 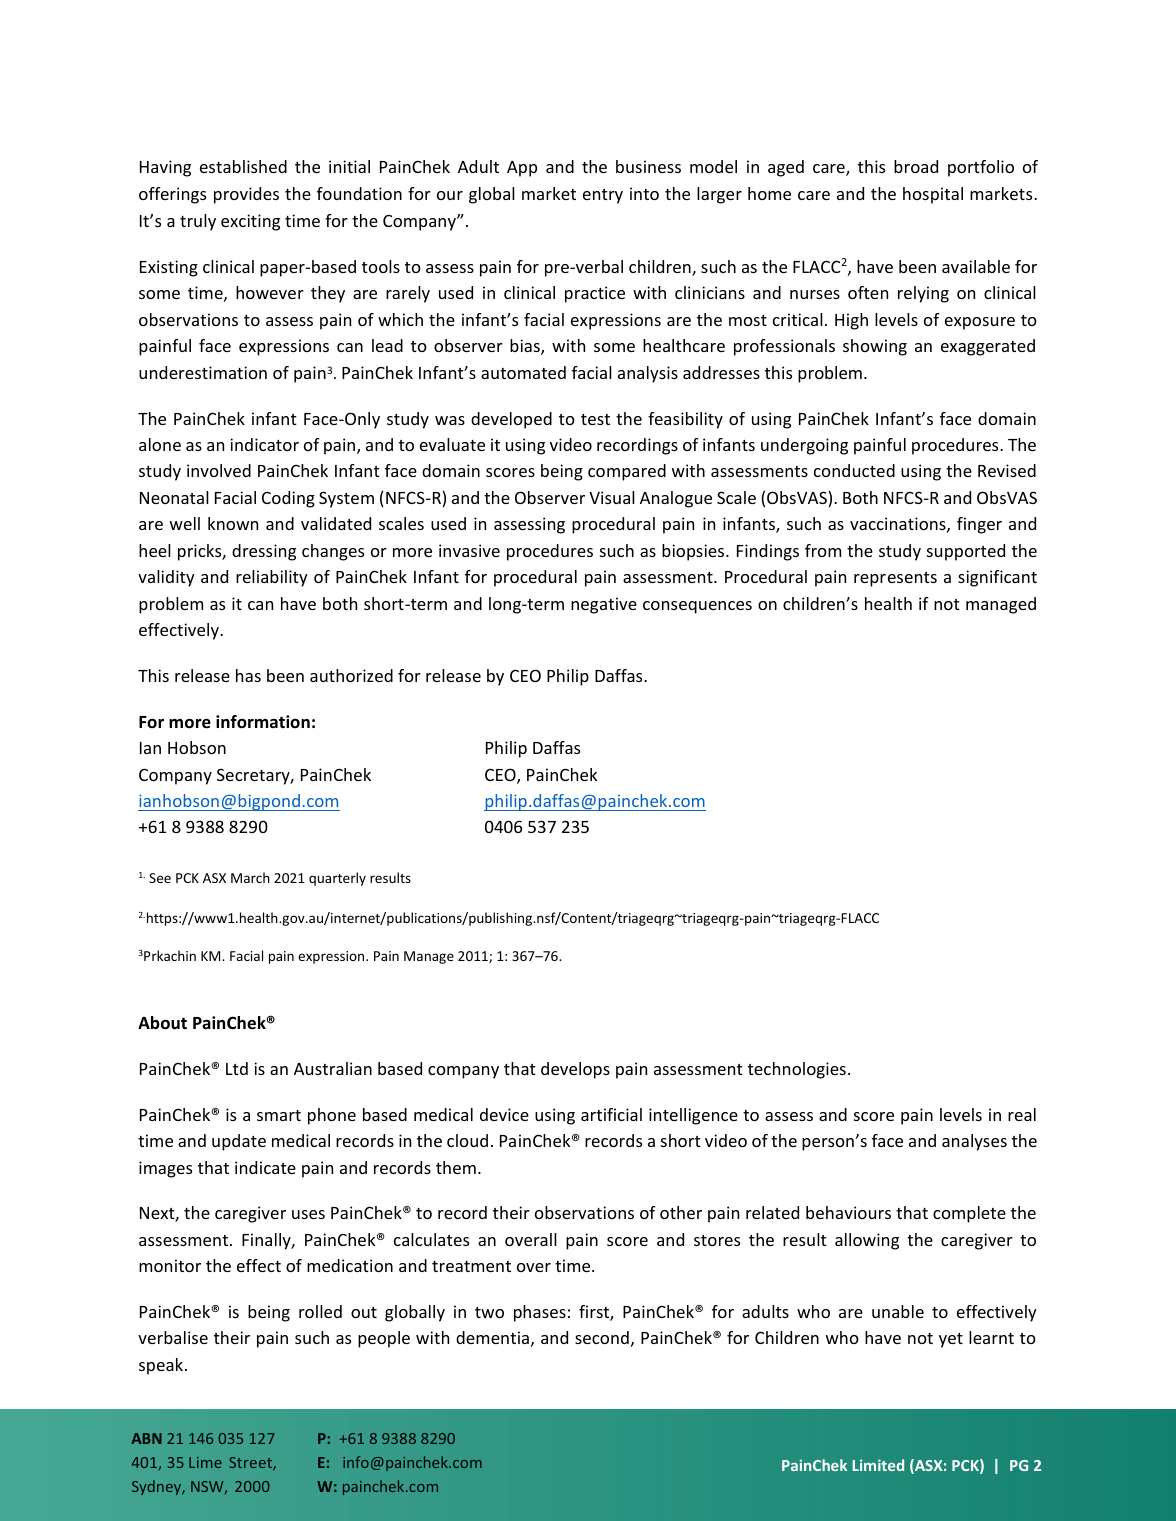 I want to click on hospital, so click(x=933, y=195).
